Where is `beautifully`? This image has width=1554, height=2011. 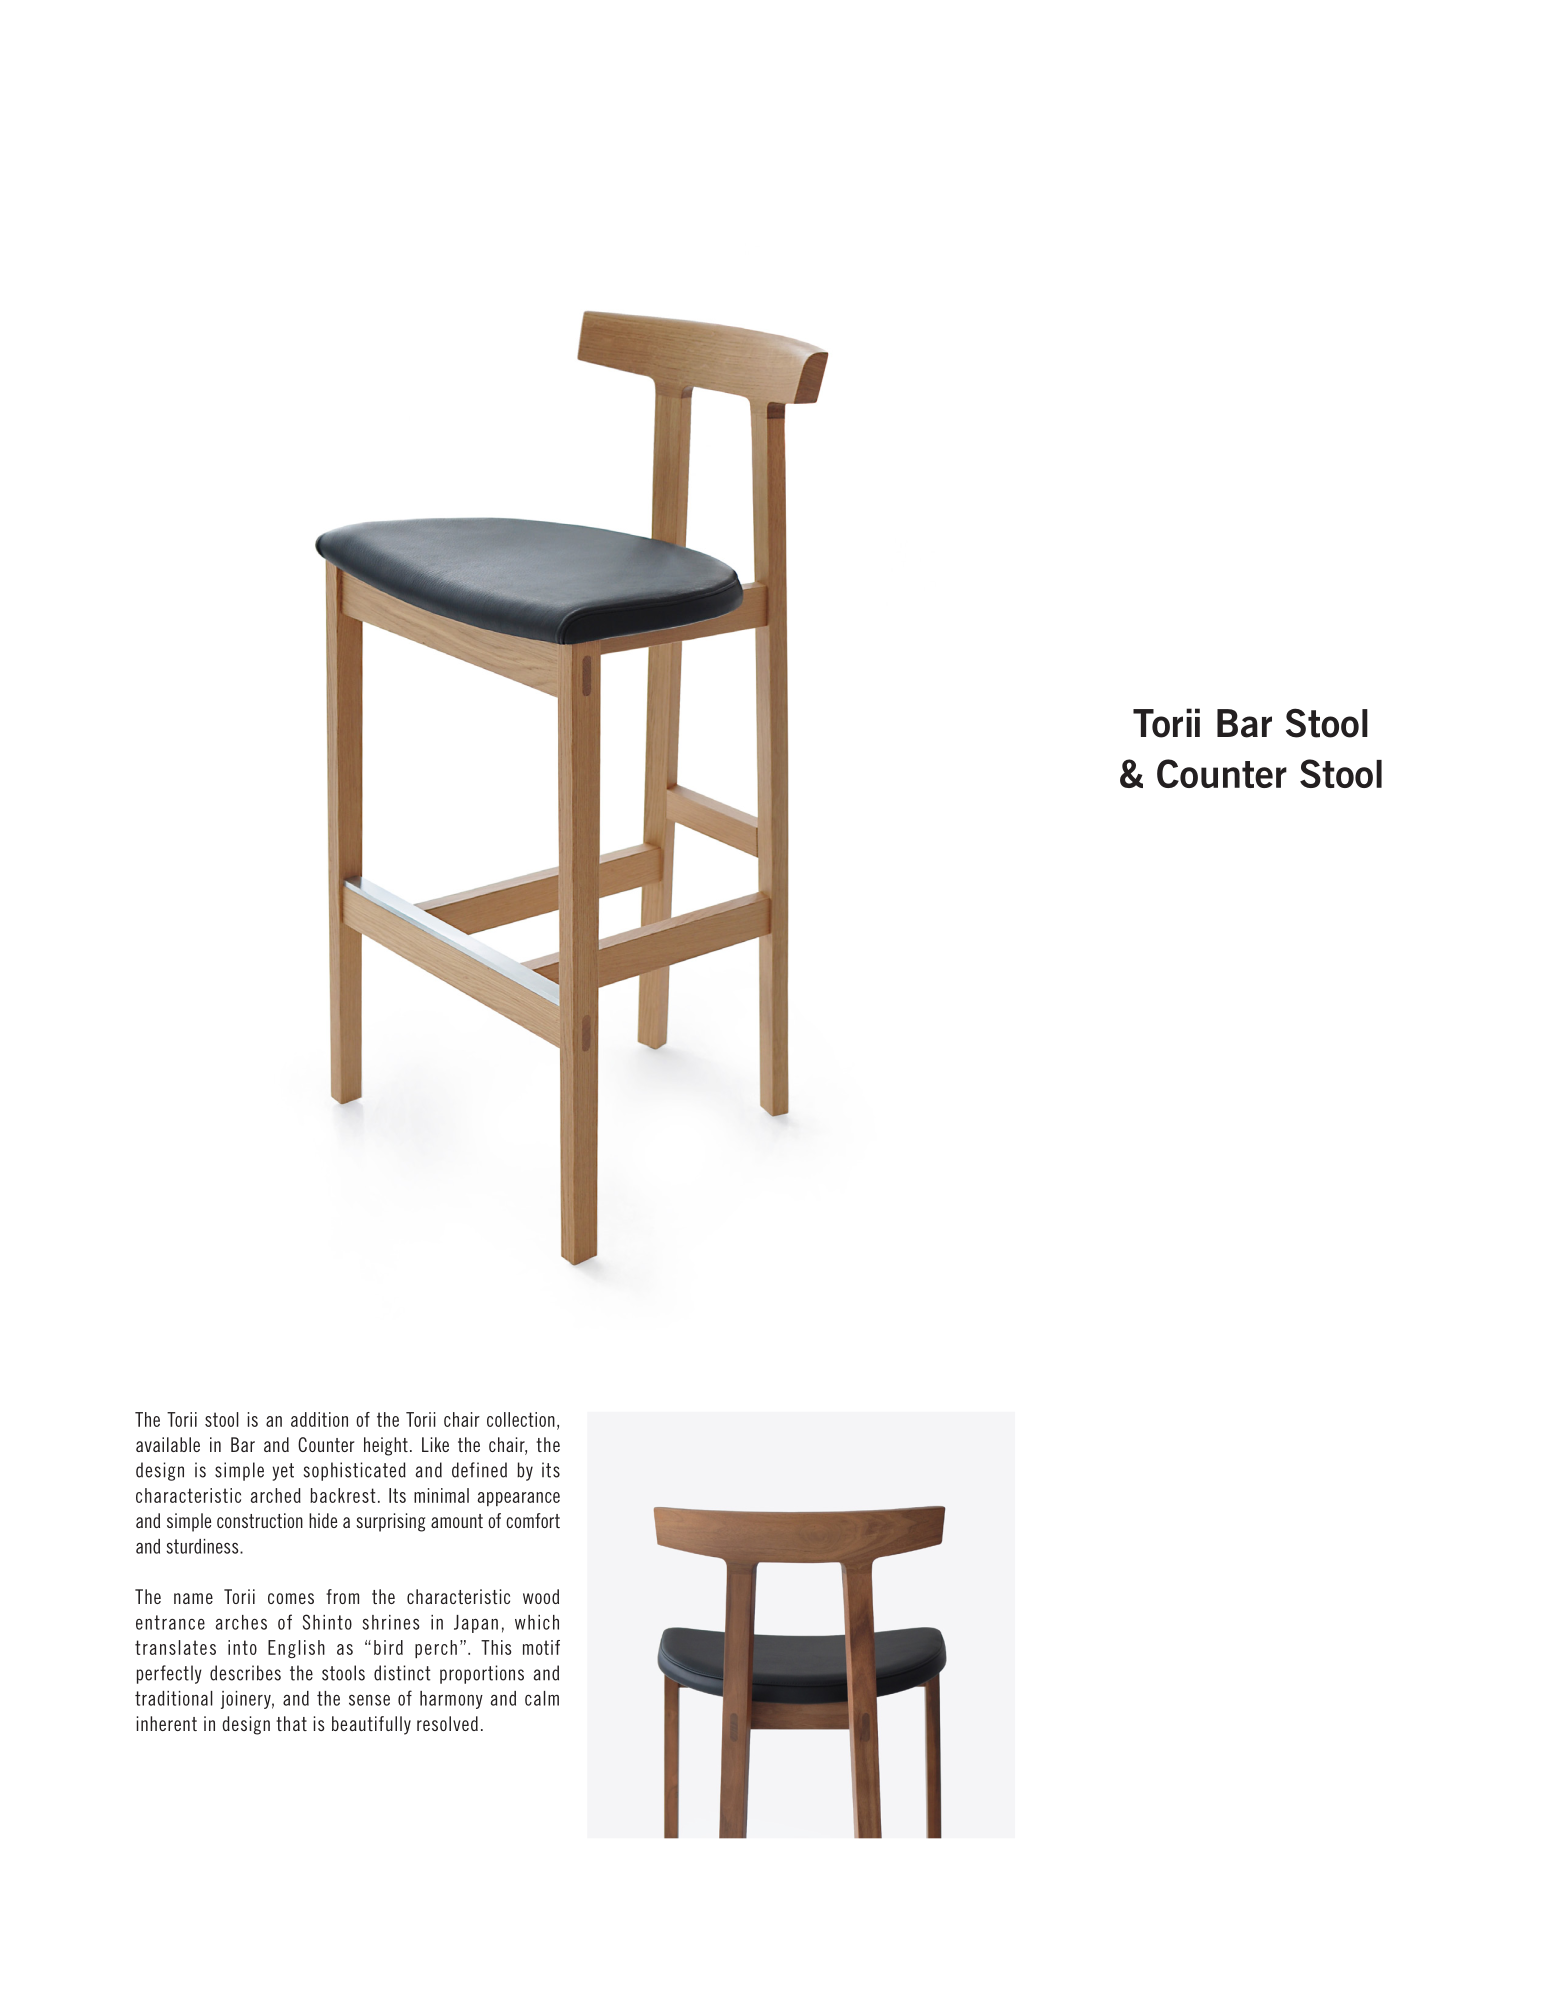 beautifully is located at coordinates (371, 1725).
